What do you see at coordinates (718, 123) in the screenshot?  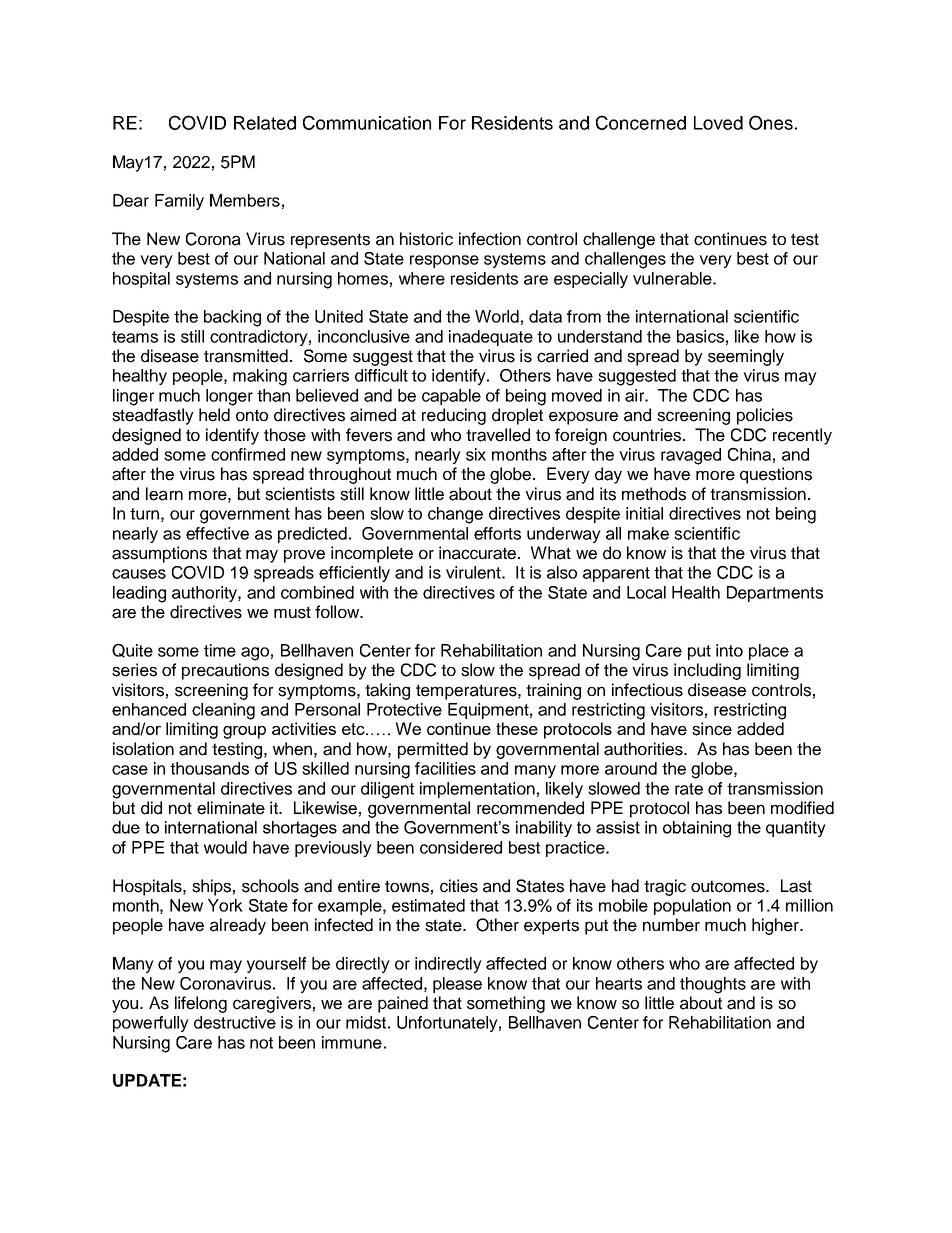 I see `Loved` at bounding box center [718, 123].
